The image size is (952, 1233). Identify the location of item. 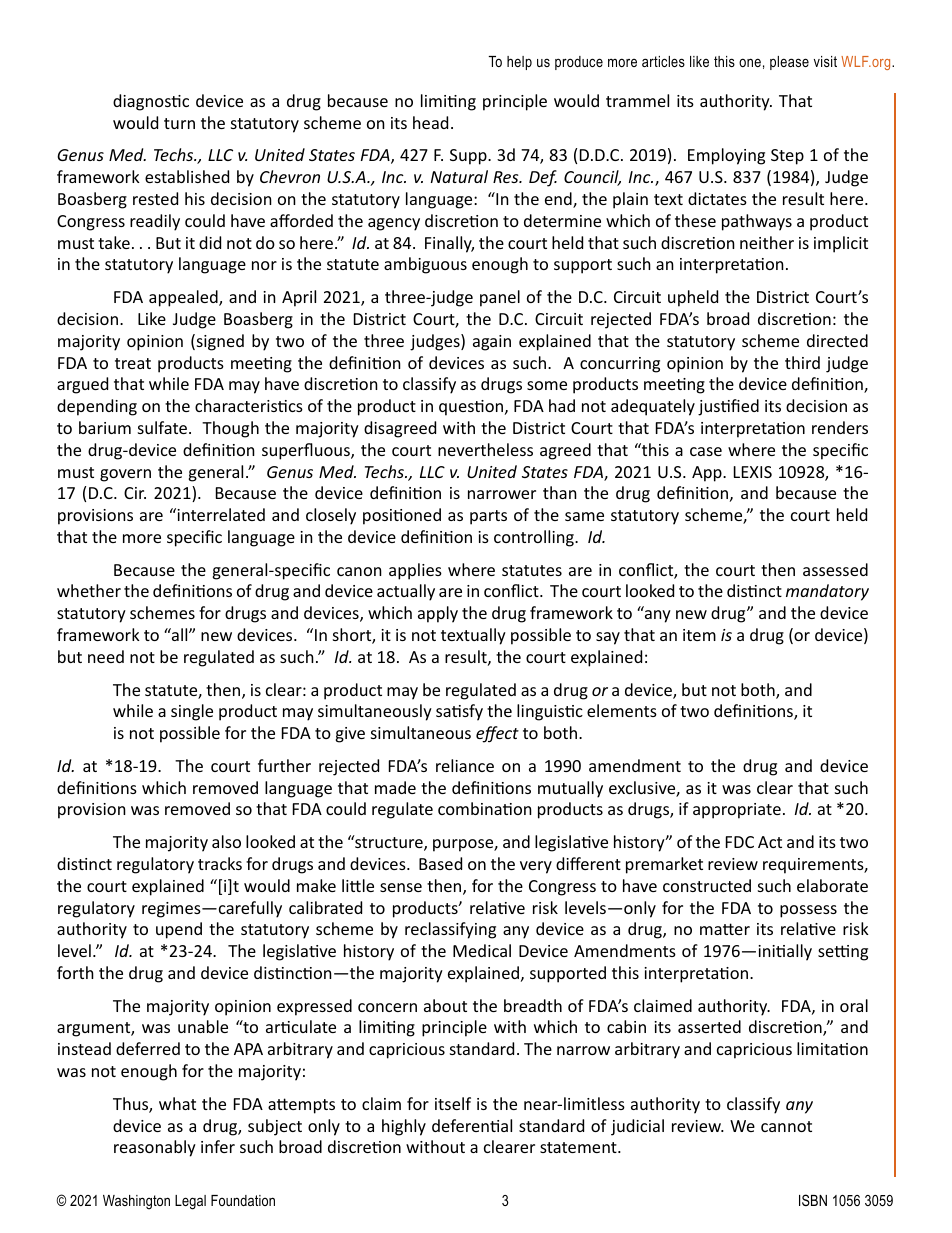
(699, 635).
